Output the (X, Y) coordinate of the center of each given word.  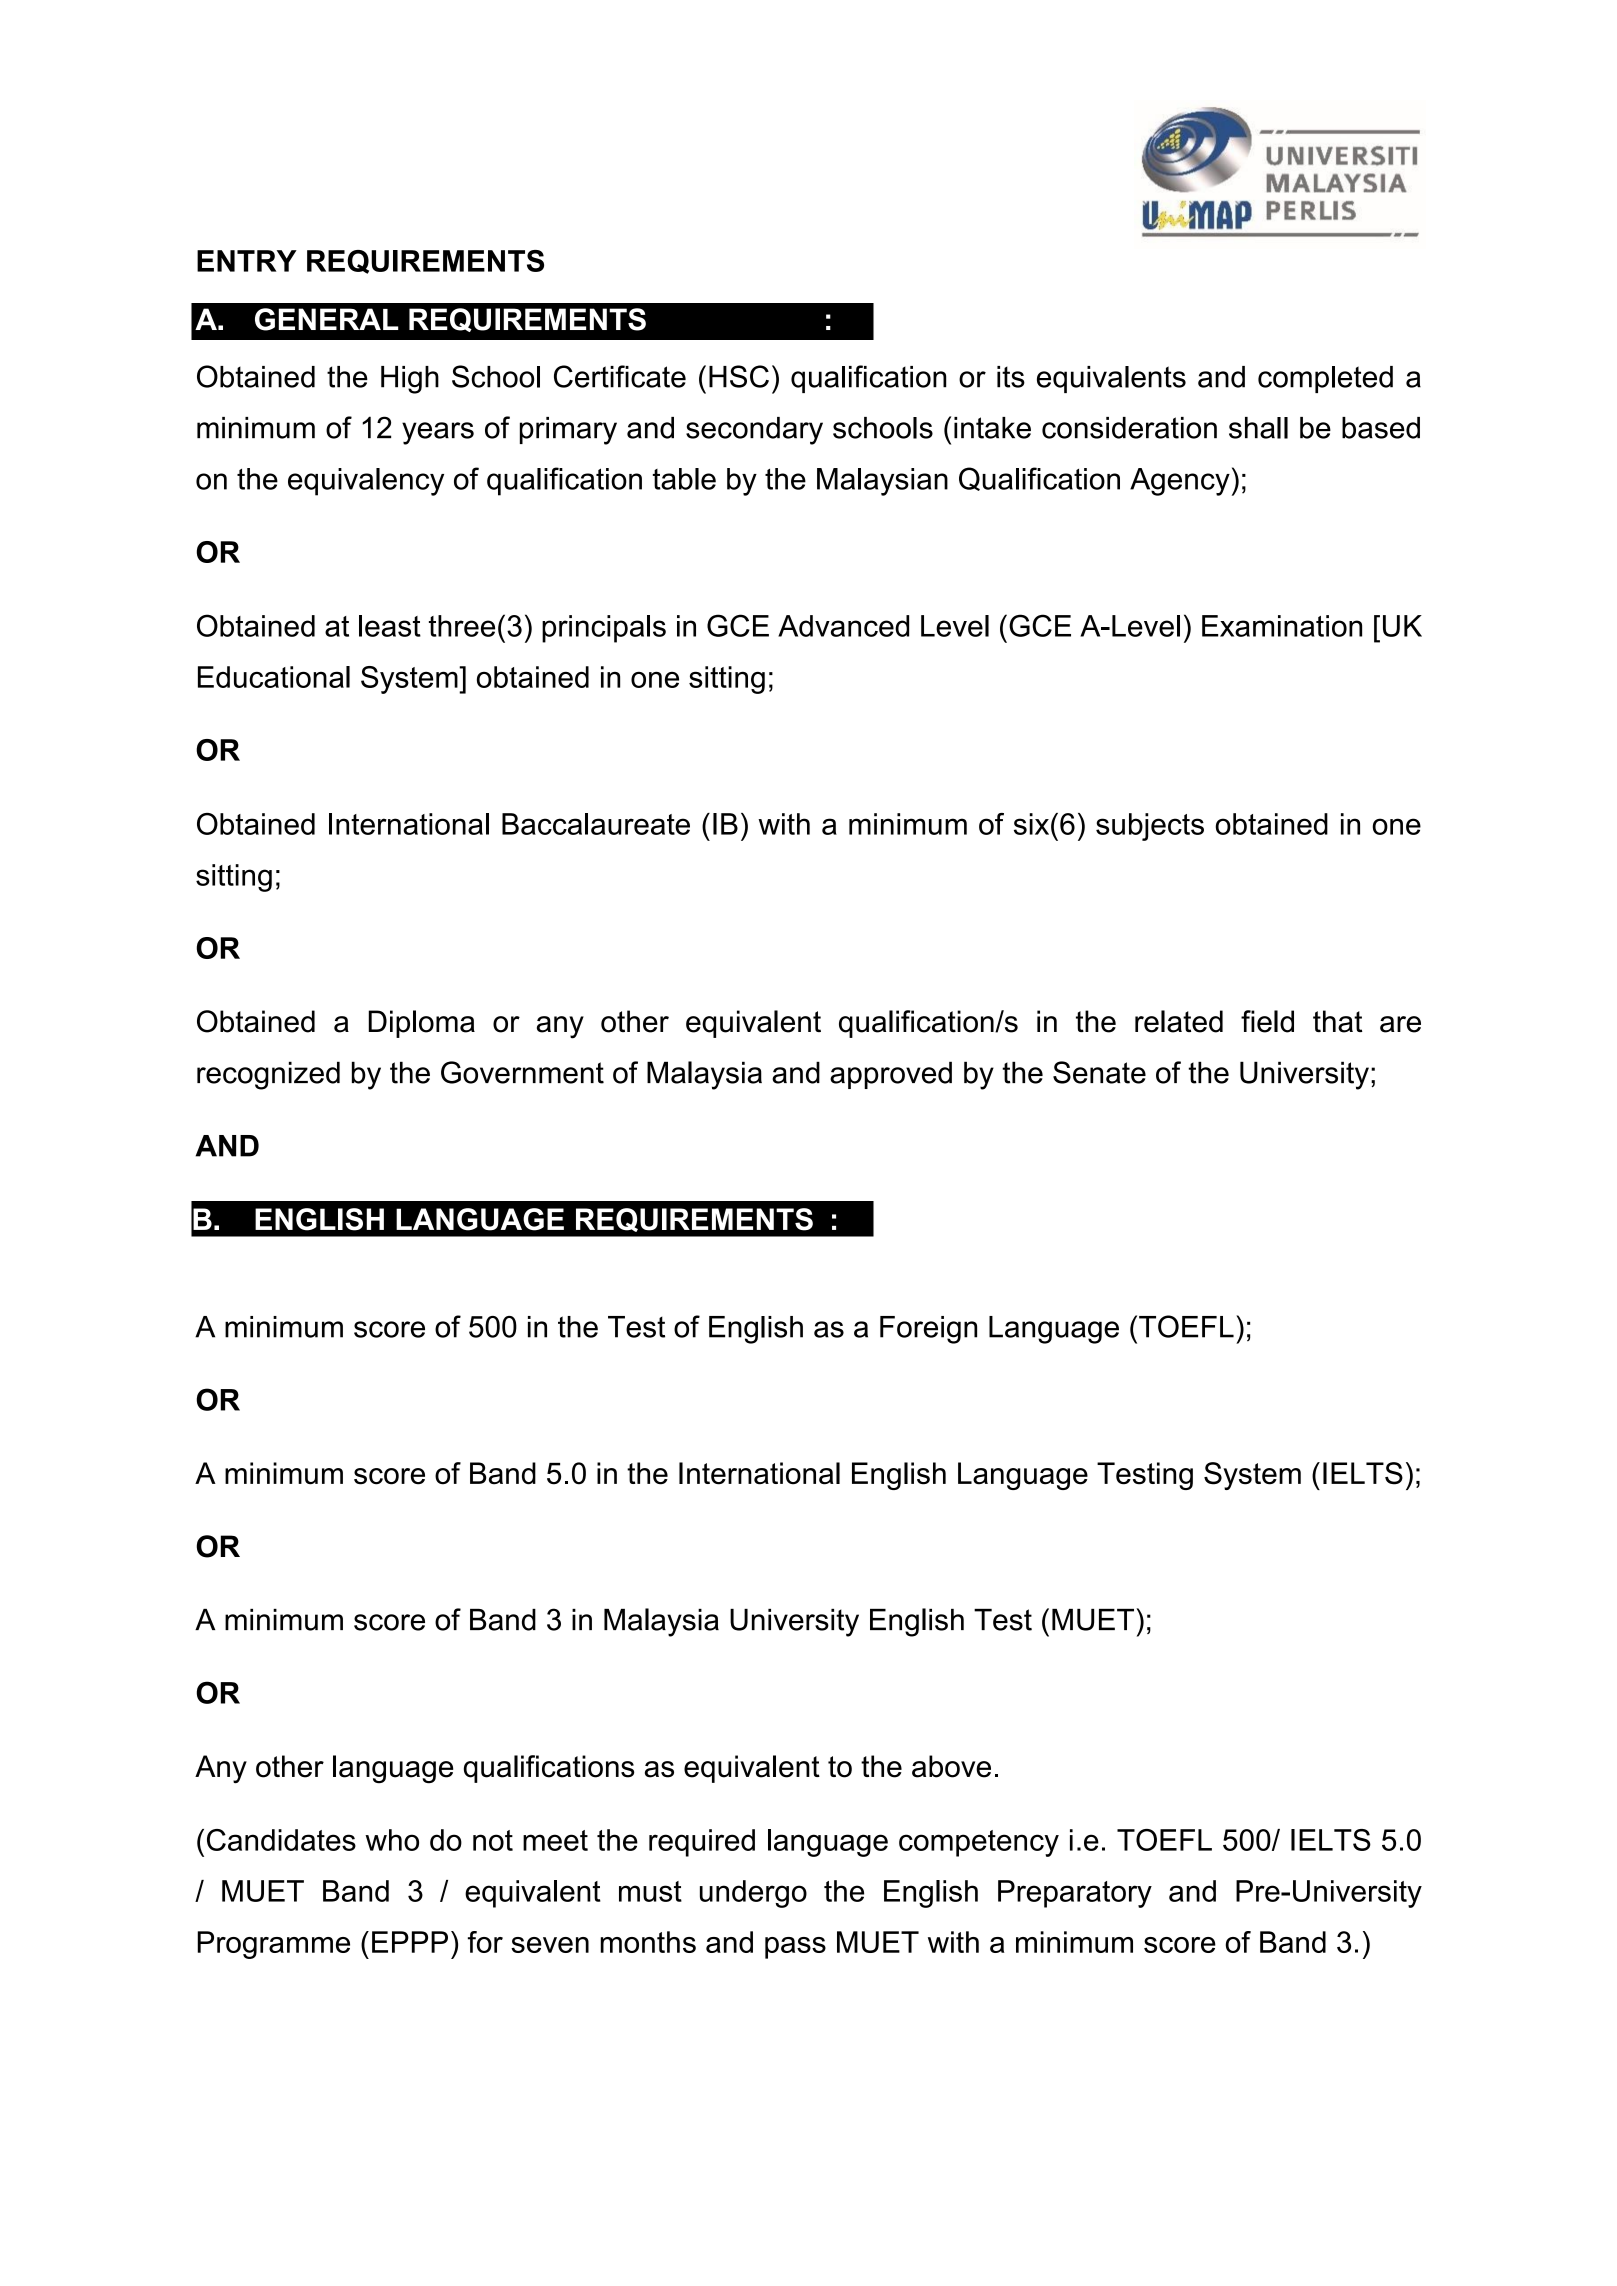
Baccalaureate (596, 824)
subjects (1150, 827)
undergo (753, 1894)
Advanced (843, 626)
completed (1325, 379)
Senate (1099, 1072)
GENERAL (327, 319)
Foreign (928, 1330)
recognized (268, 1075)
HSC (739, 376)
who (392, 1840)
